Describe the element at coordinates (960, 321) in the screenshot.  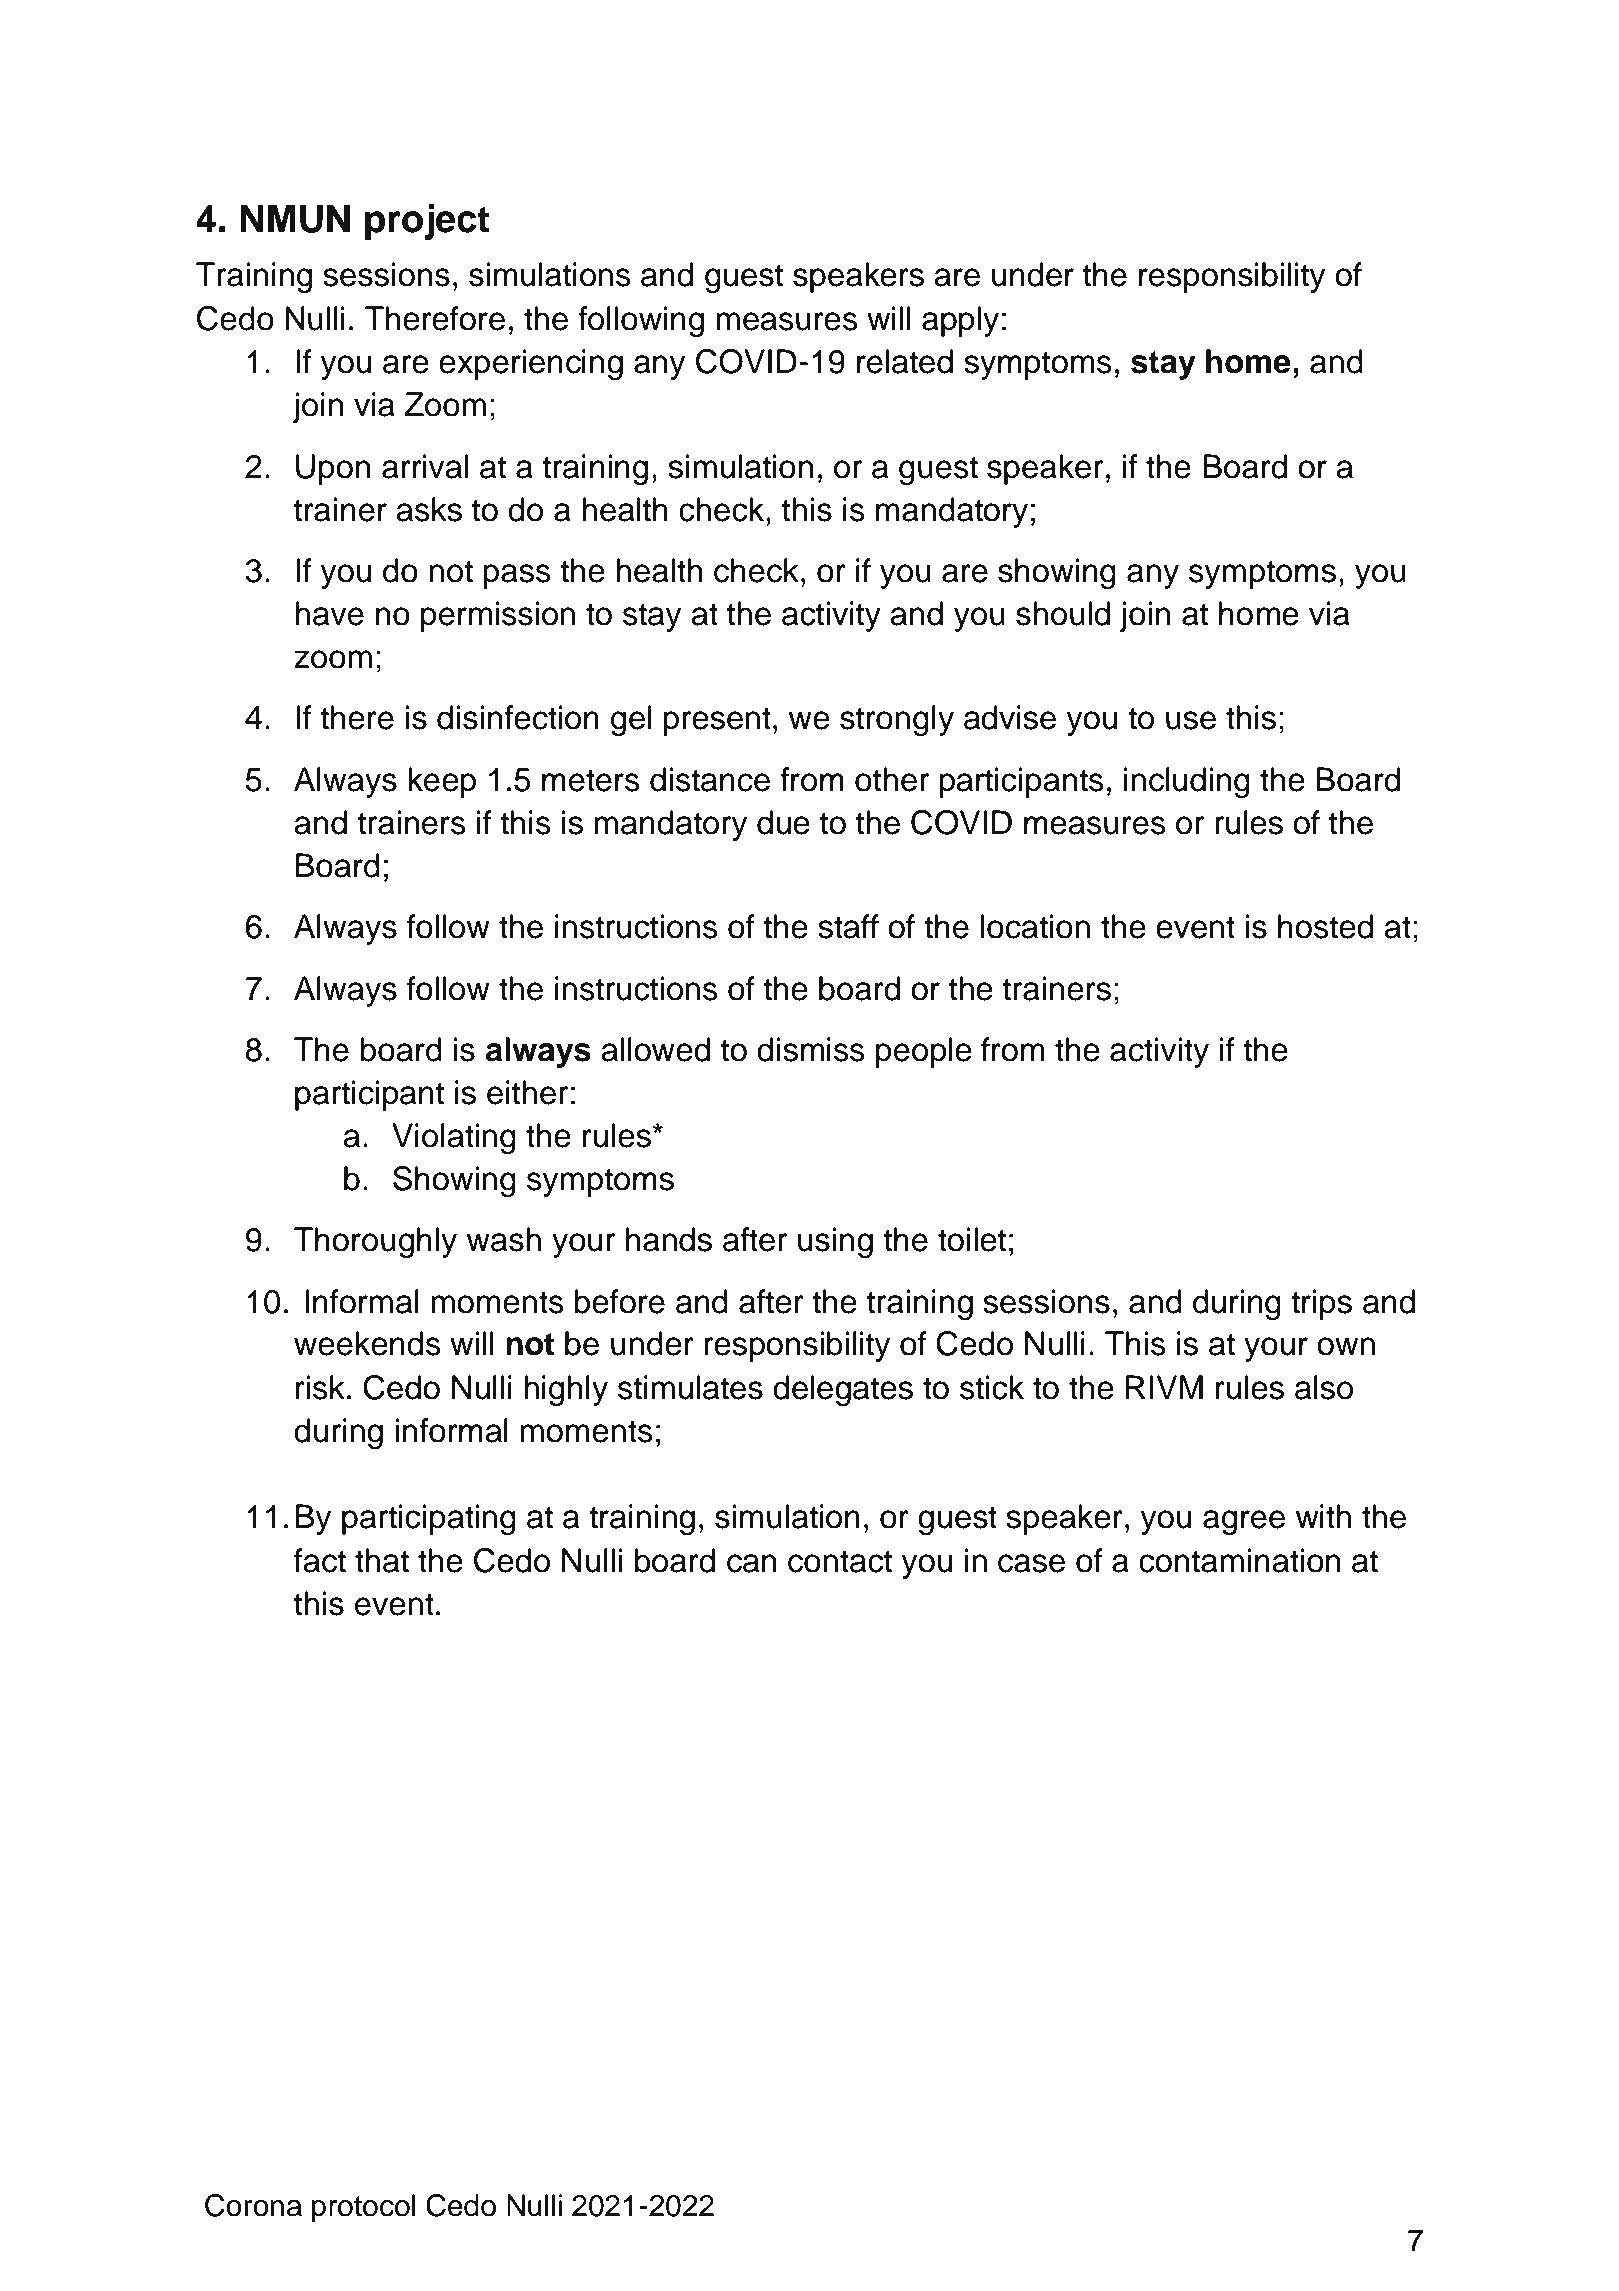
I see `apply` at that location.
